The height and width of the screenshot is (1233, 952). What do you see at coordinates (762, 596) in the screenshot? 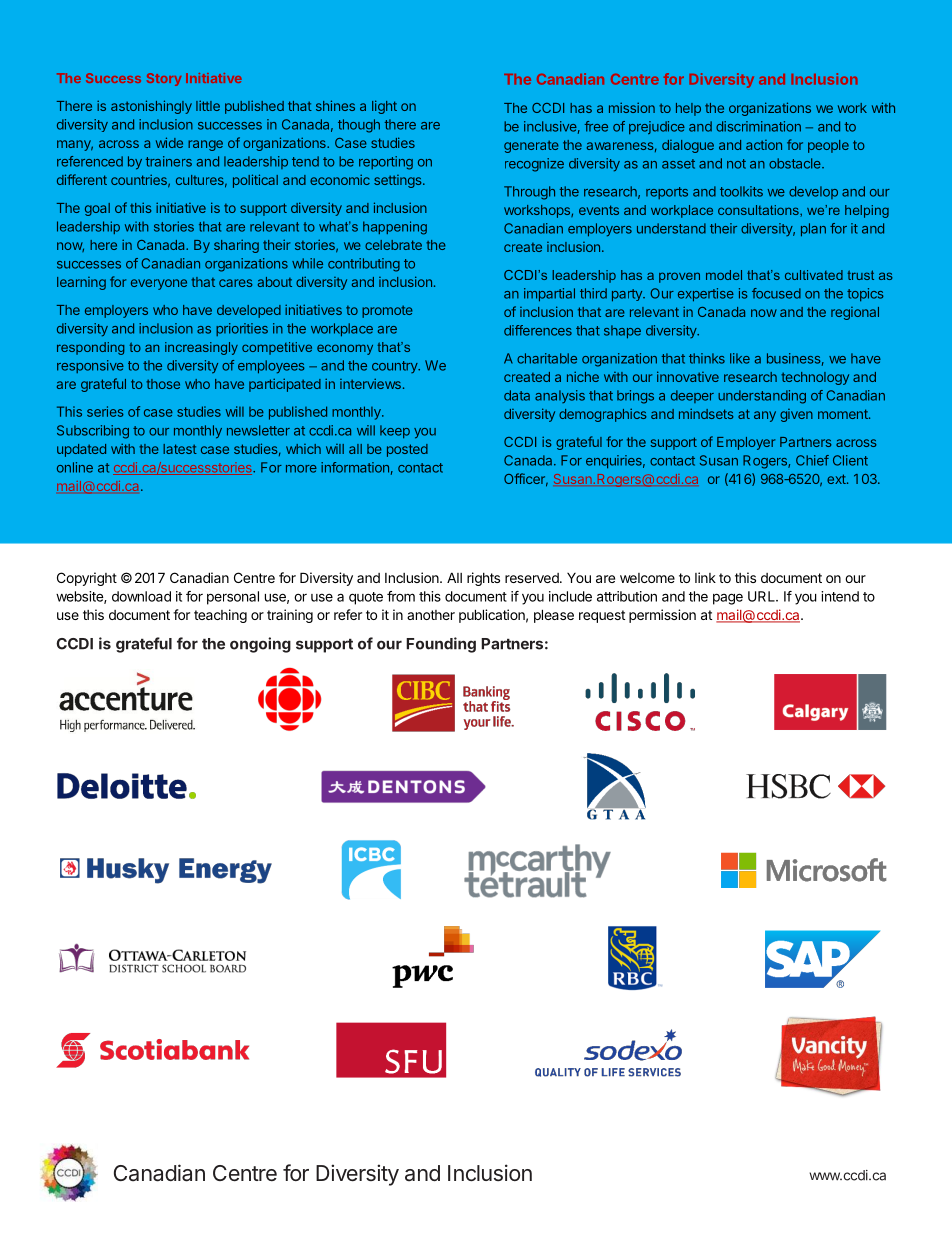
I see `URL` at bounding box center [762, 596].
